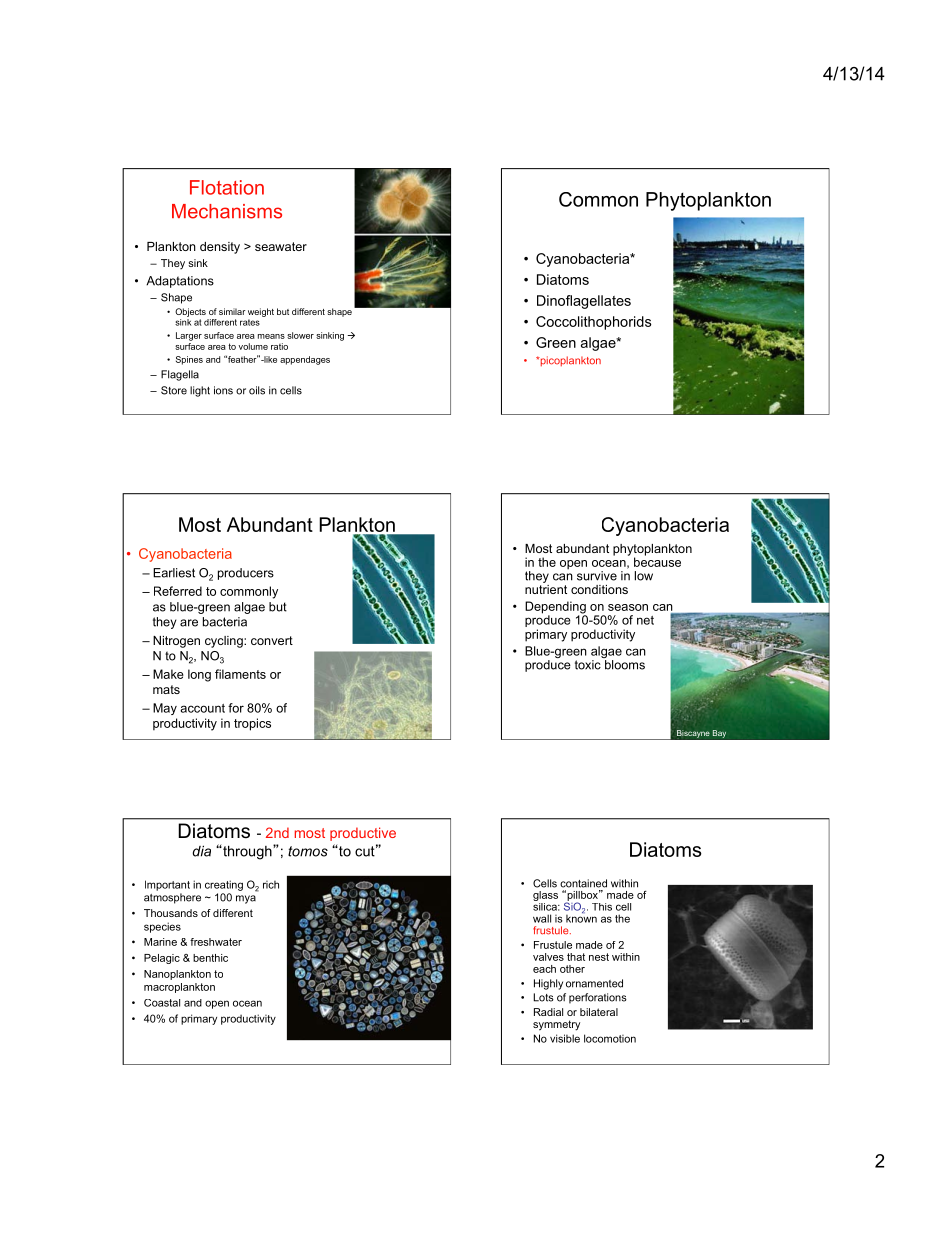 The width and height of the screenshot is (952, 1233). Describe the element at coordinates (588, 665) in the screenshot. I see `toxic` at that location.
